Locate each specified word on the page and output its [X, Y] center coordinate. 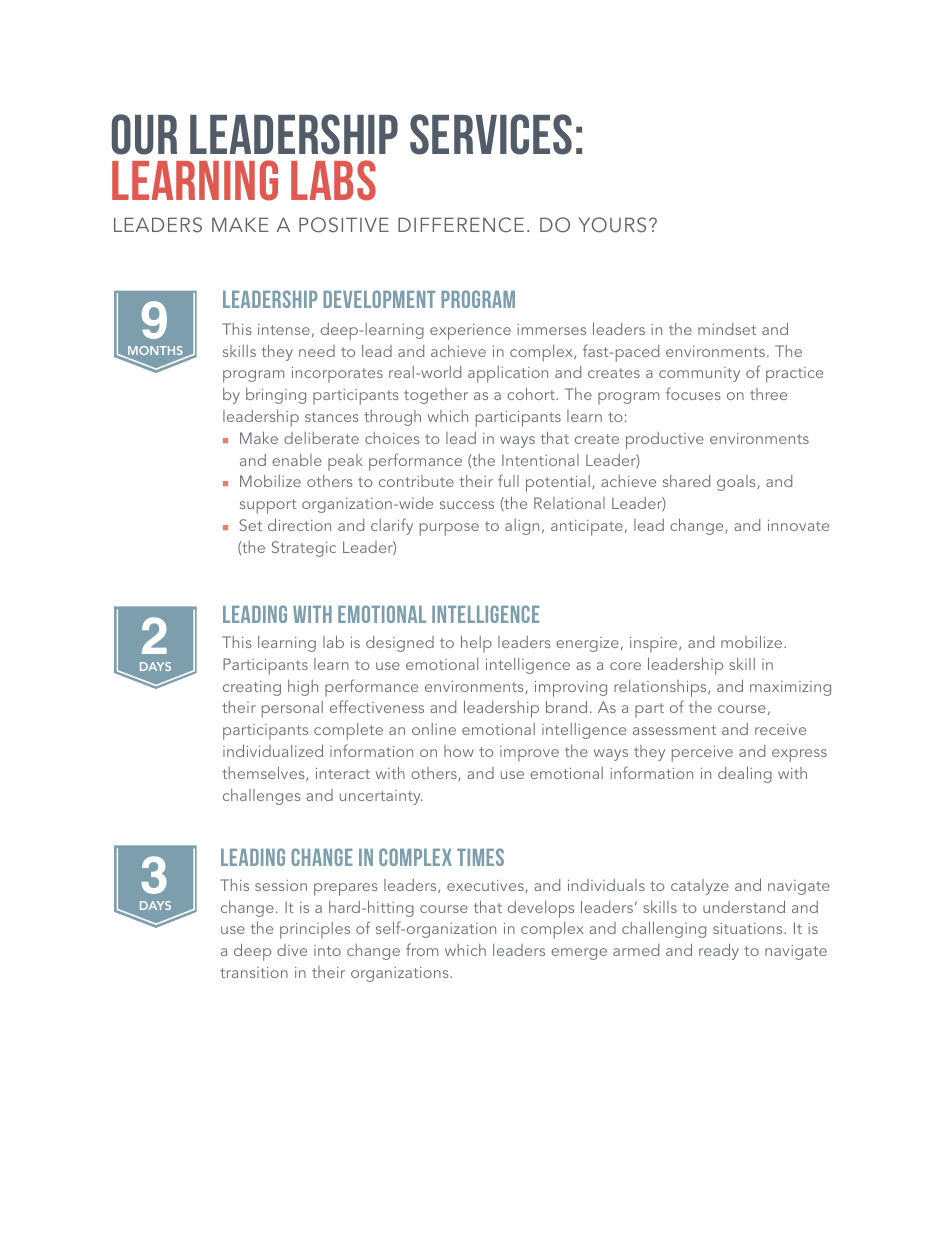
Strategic [304, 549]
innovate [798, 525]
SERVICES [491, 134]
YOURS [612, 225]
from [422, 949]
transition [254, 972]
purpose [449, 529]
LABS [333, 180]
